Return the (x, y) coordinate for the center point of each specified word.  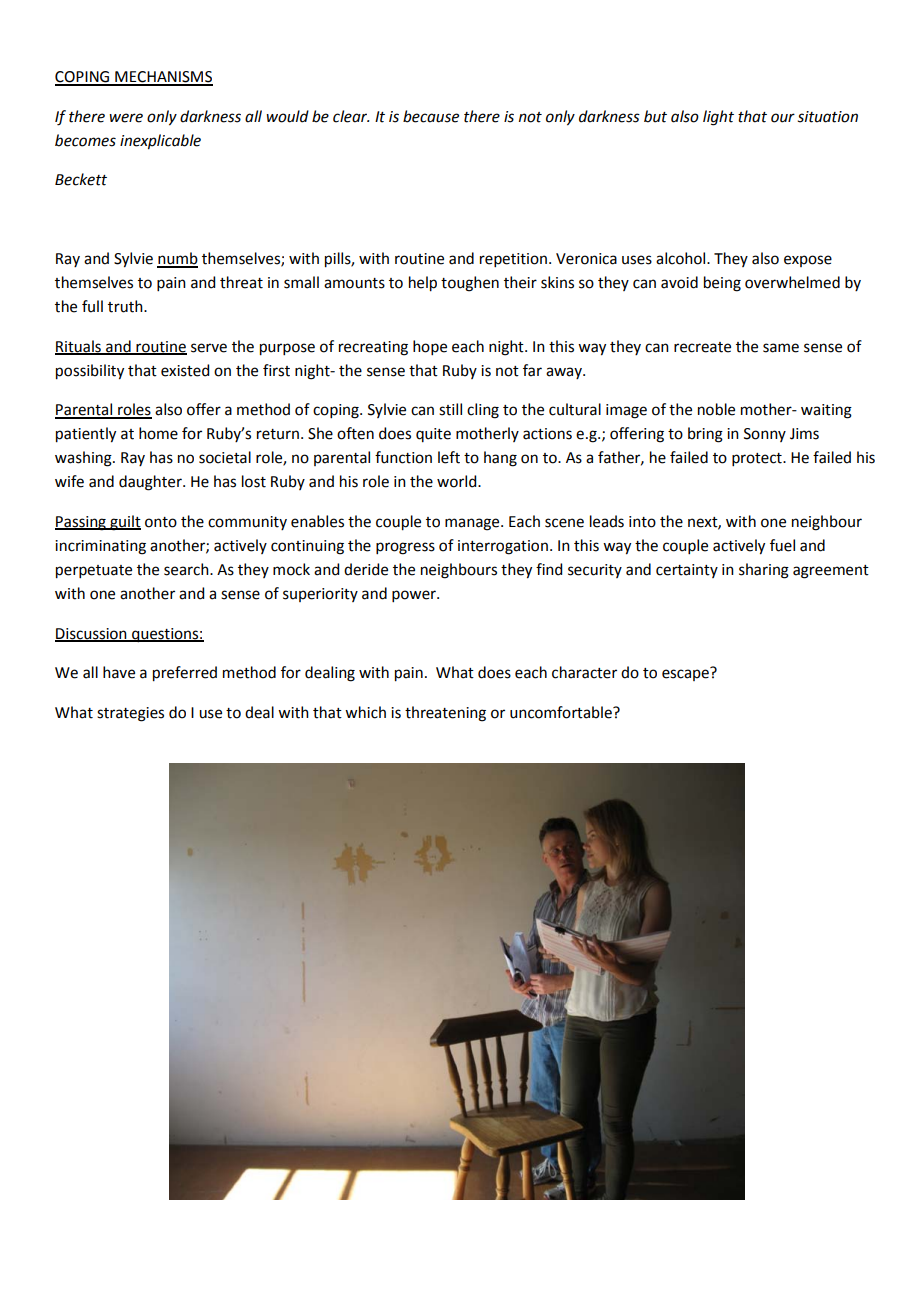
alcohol (682, 258)
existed (185, 370)
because (431, 116)
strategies (130, 714)
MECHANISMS (163, 78)
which (365, 712)
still (450, 409)
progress (405, 548)
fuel (782, 545)
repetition (513, 260)
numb (177, 259)
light (718, 118)
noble (716, 409)
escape (686, 674)
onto (161, 522)
